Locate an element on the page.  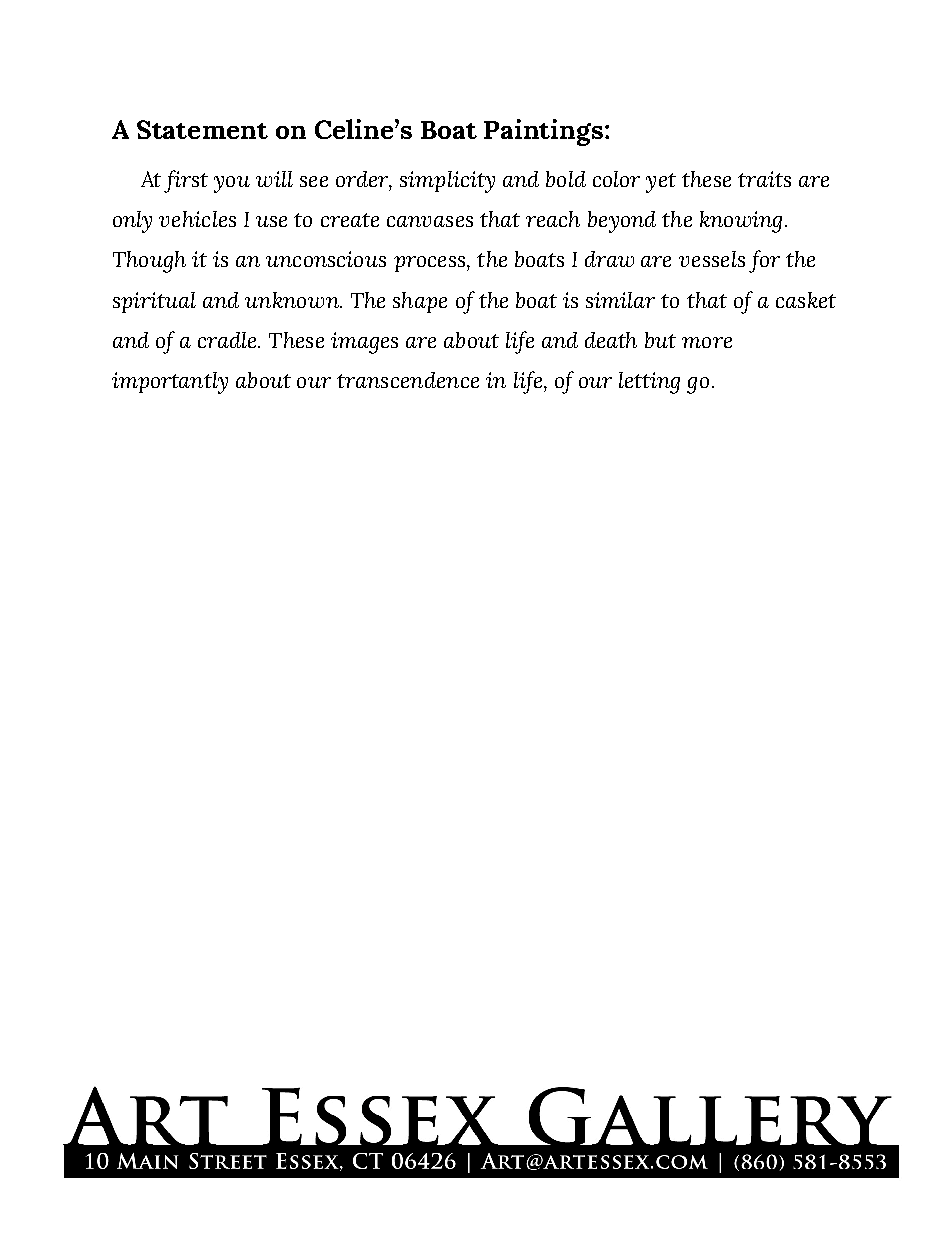
letting is located at coordinates (649, 383).
